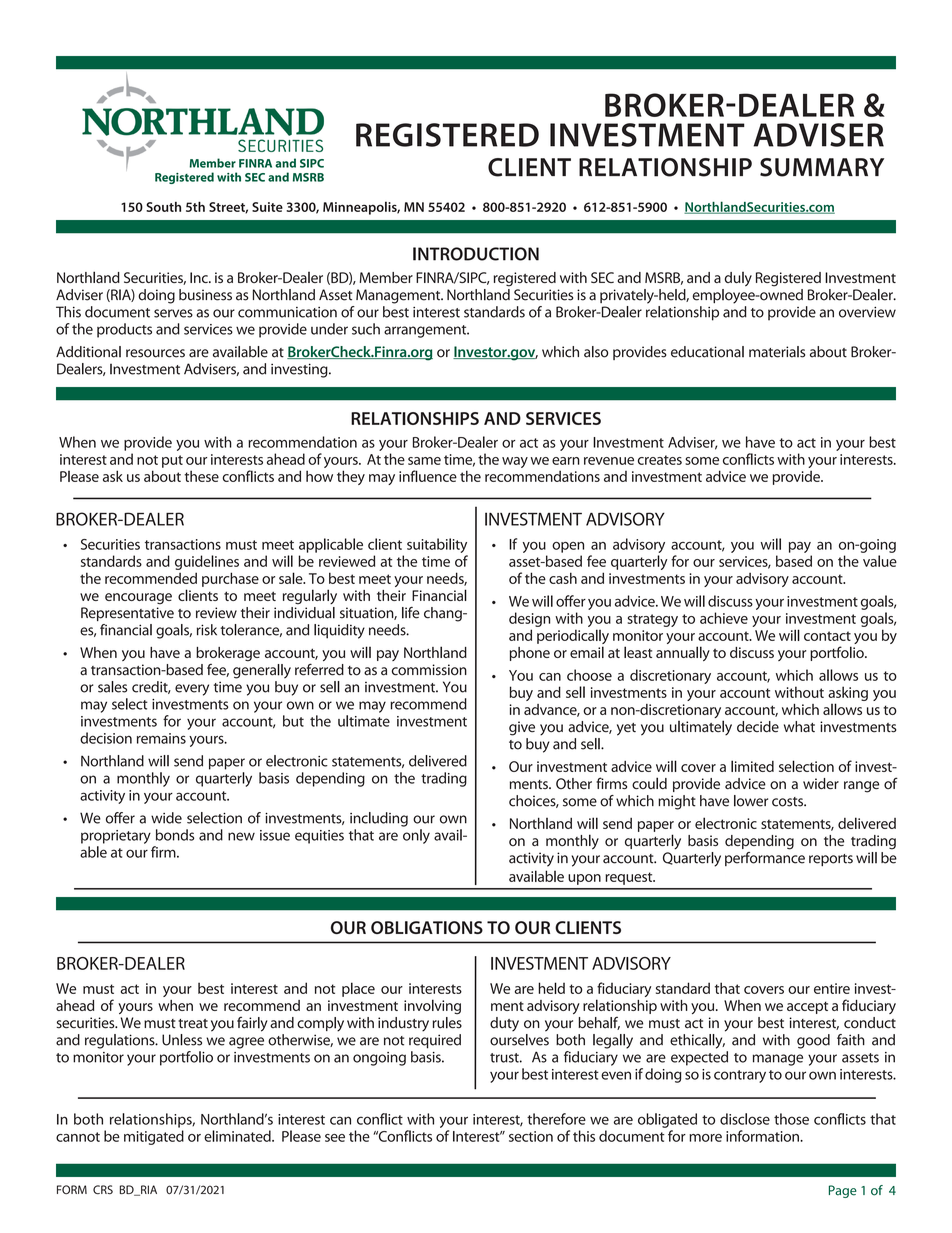 Image resolution: width=952 pixels, height=1233 pixels. What do you see at coordinates (531, 1136) in the page?
I see `section` at bounding box center [531, 1136].
